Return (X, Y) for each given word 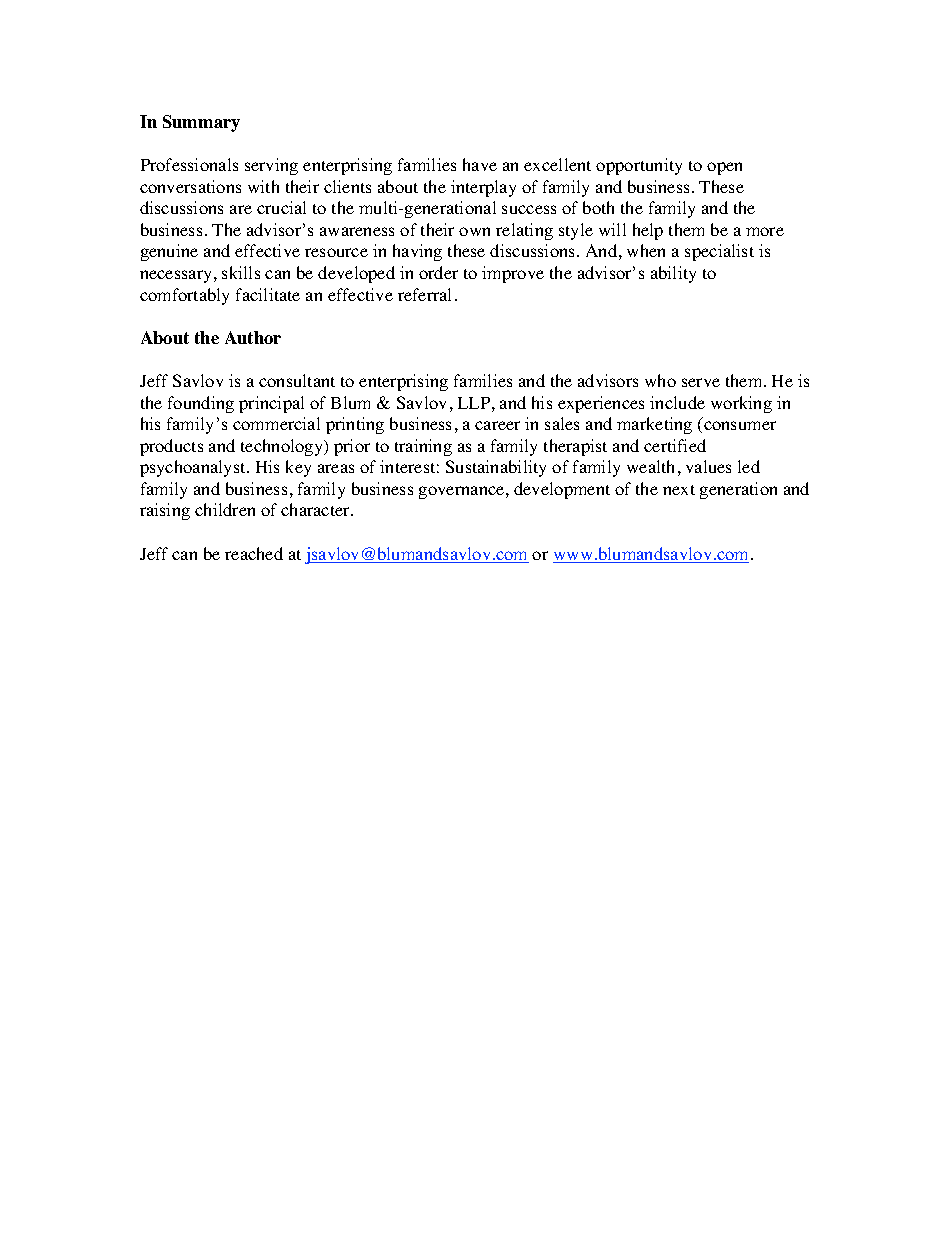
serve (701, 382)
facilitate (268, 294)
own (474, 231)
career (497, 425)
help (648, 231)
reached (254, 553)
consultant (297, 380)
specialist (719, 252)
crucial (281, 207)
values (708, 466)
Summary (201, 123)
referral (424, 294)
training (423, 447)
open (724, 168)
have (480, 164)
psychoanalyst (194, 468)
